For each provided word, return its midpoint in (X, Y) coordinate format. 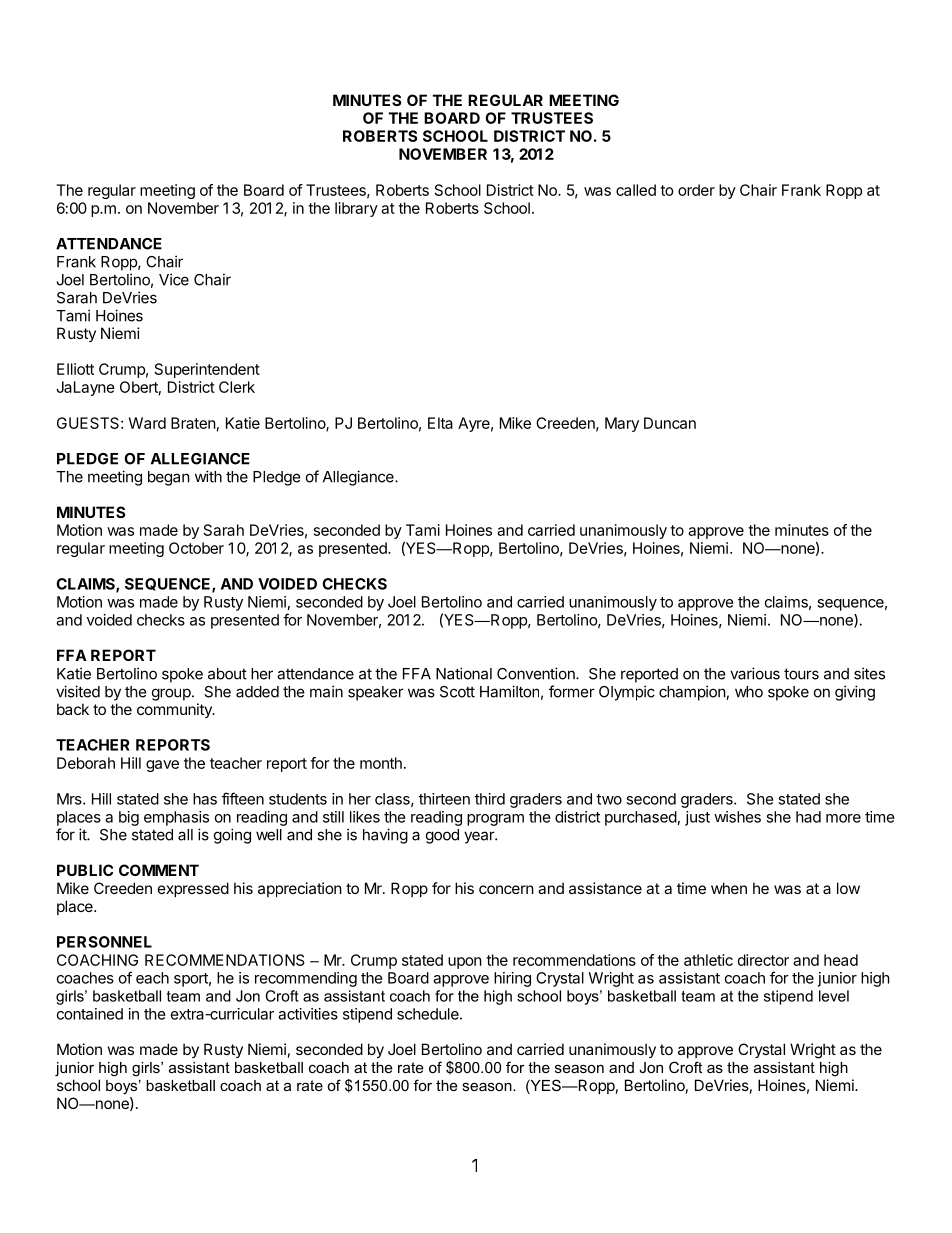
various (755, 673)
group (172, 694)
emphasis (176, 818)
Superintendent (207, 370)
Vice (174, 279)
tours (801, 674)
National (464, 673)
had (808, 817)
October (196, 548)
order (696, 190)
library (356, 209)
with (208, 476)
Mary (622, 424)
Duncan (670, 423)
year (480, 837)
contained (90, 1014)
